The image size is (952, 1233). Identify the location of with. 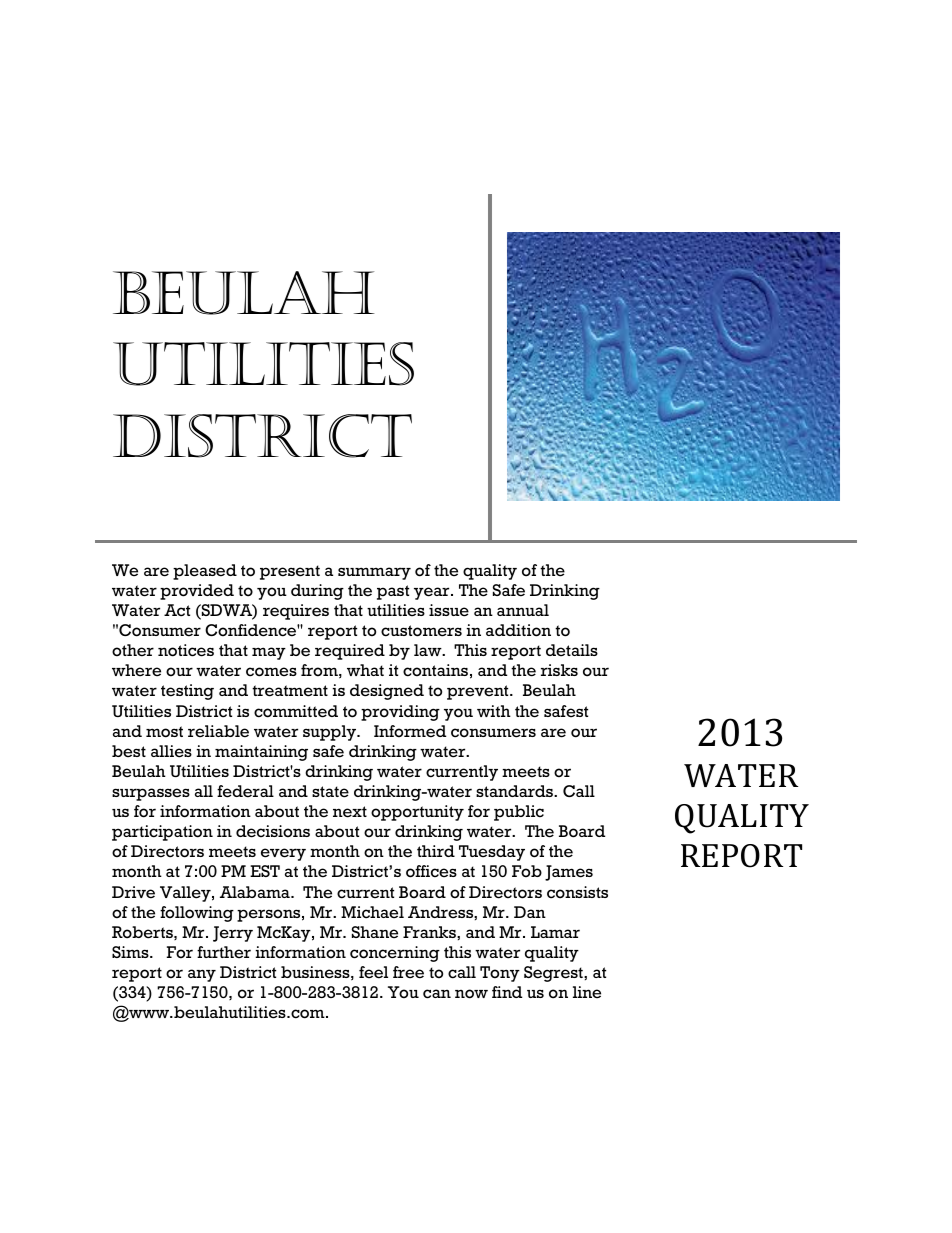
(494, 711).
